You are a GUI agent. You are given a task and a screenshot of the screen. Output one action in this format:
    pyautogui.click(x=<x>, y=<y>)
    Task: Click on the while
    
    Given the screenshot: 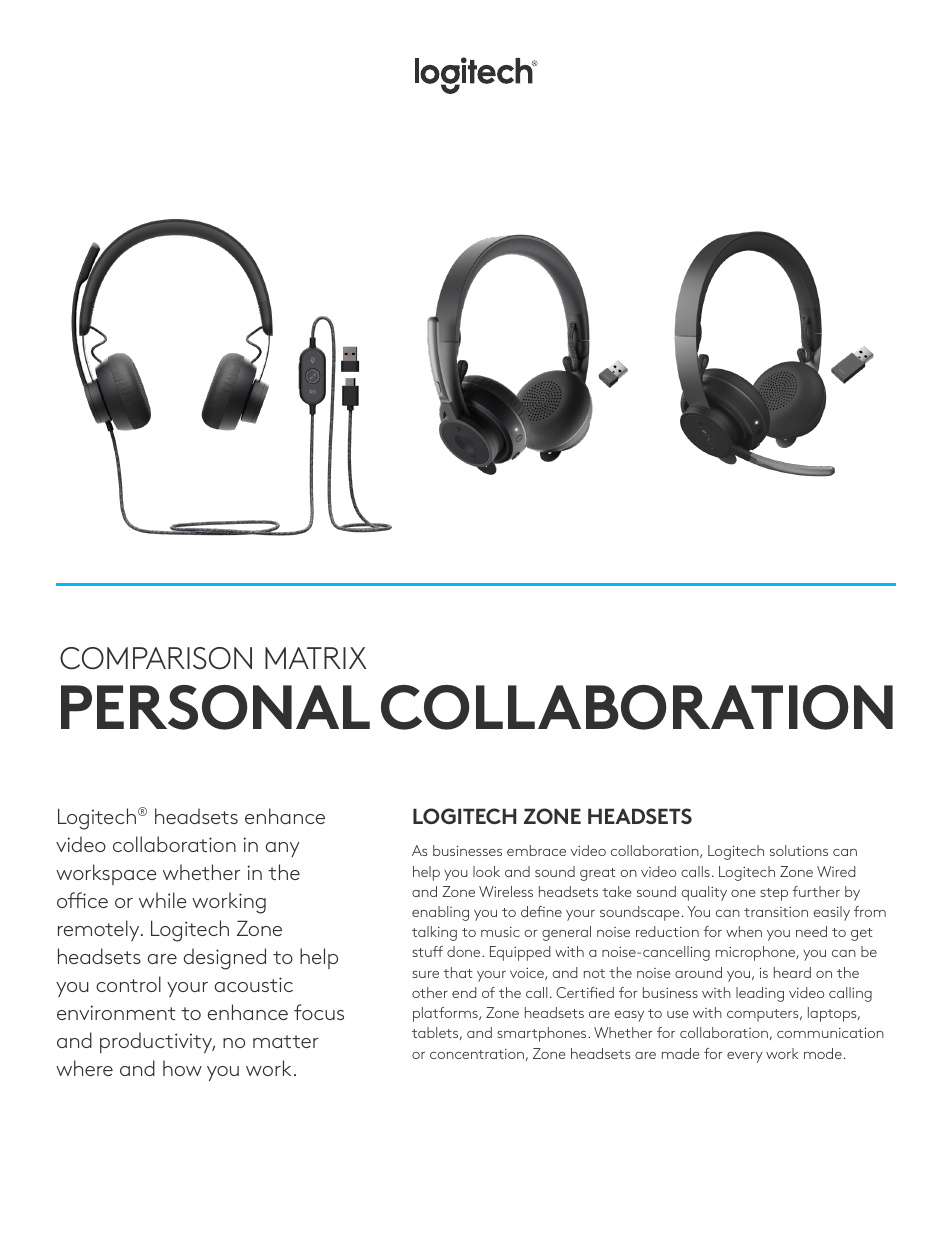 What is the action you would take?
    pyautogui.click(x=163, y=900)
